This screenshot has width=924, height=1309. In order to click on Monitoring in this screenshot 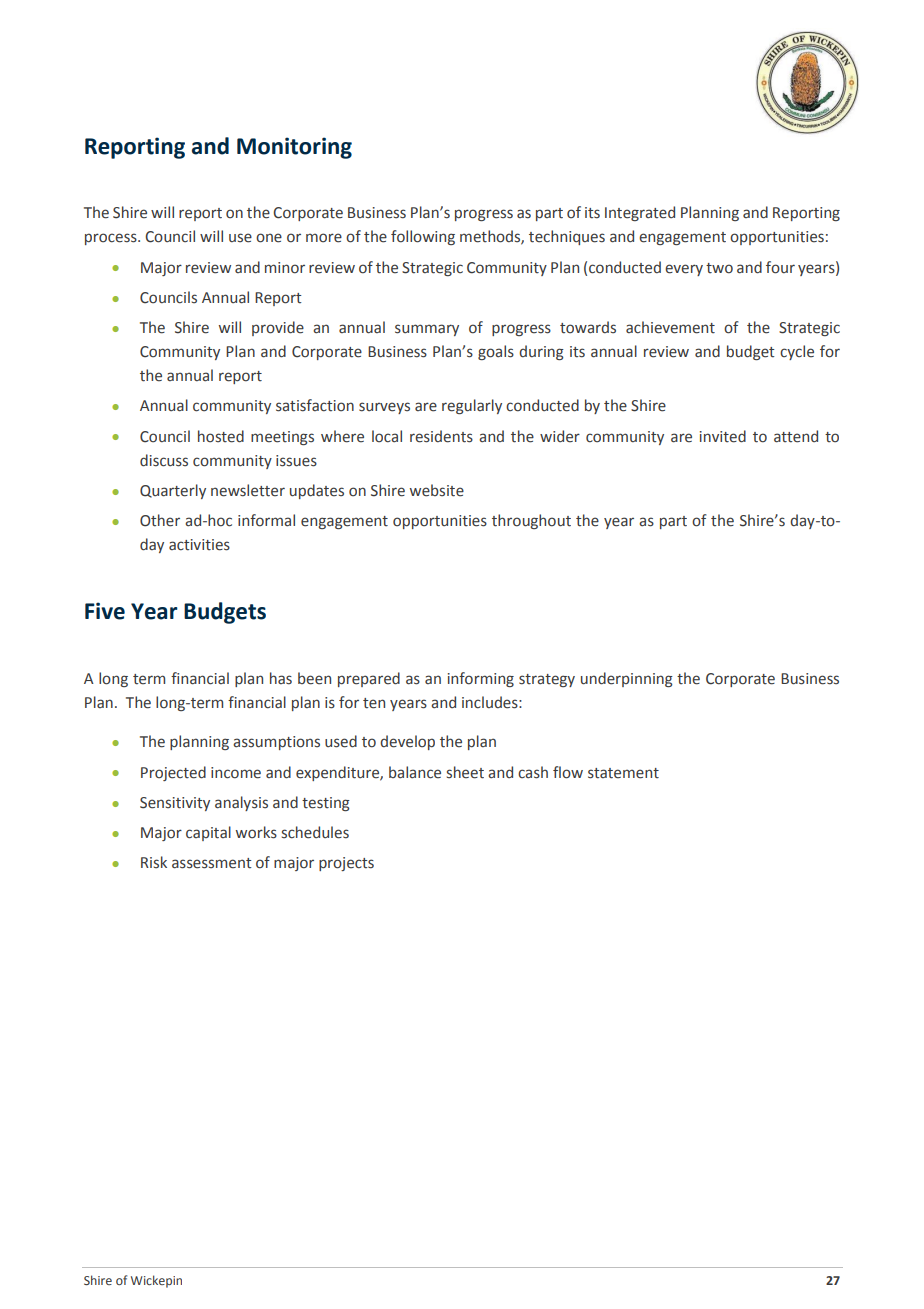, I will do `click(294, 148)`.
